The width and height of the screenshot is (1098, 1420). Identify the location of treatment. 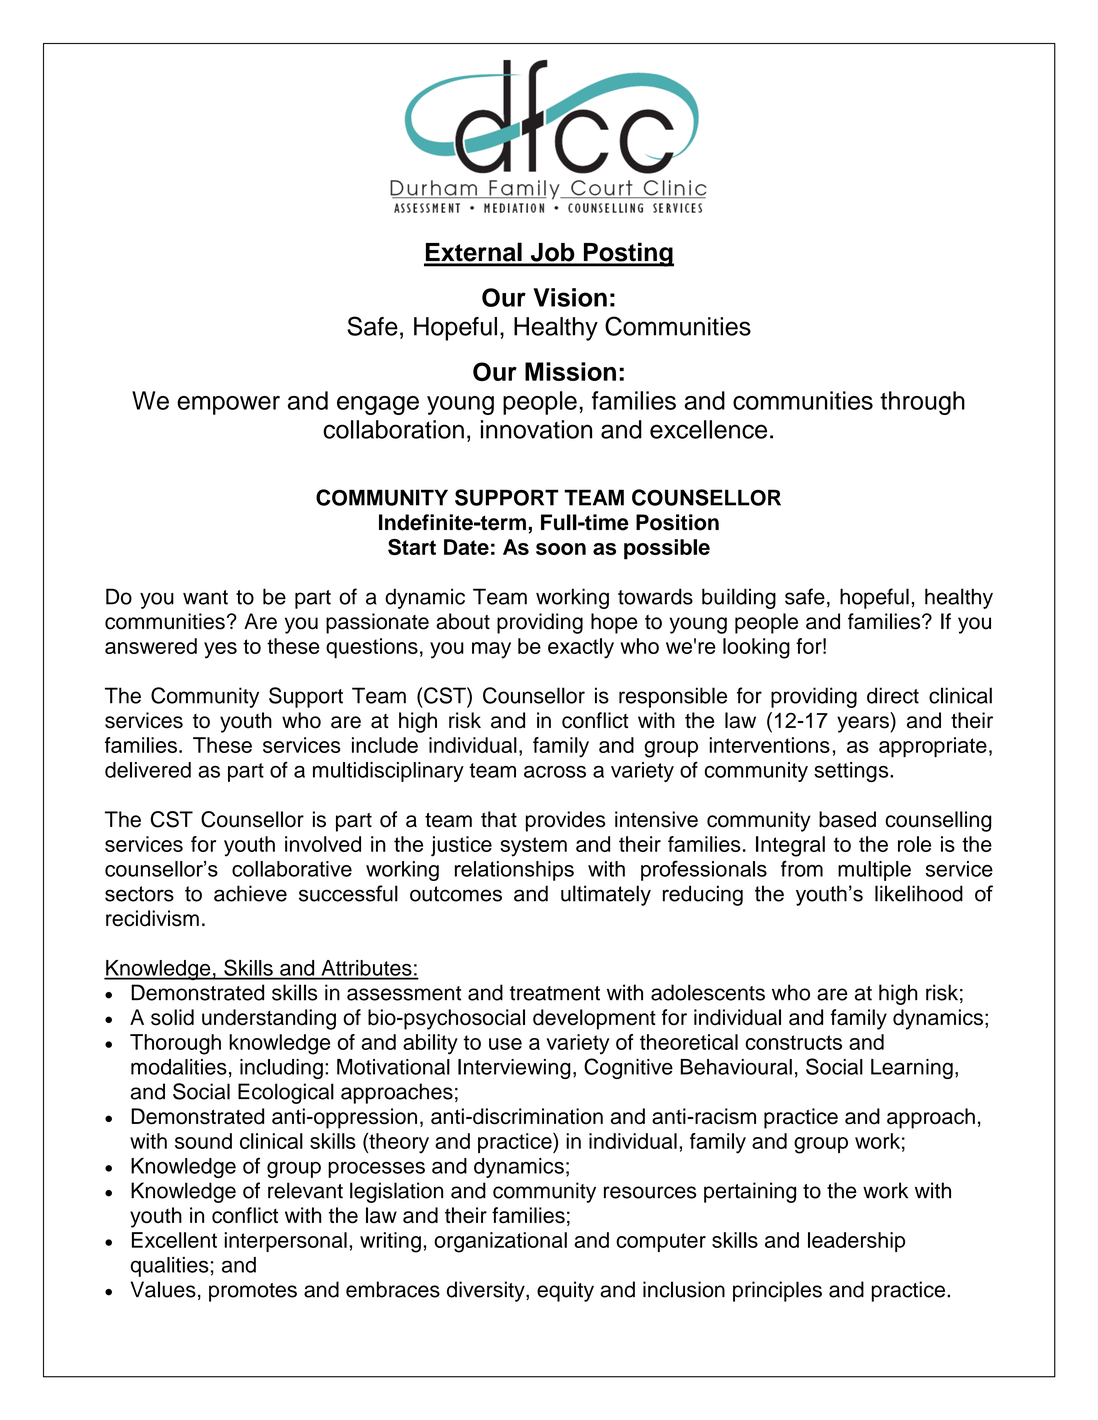
(555, 993).
